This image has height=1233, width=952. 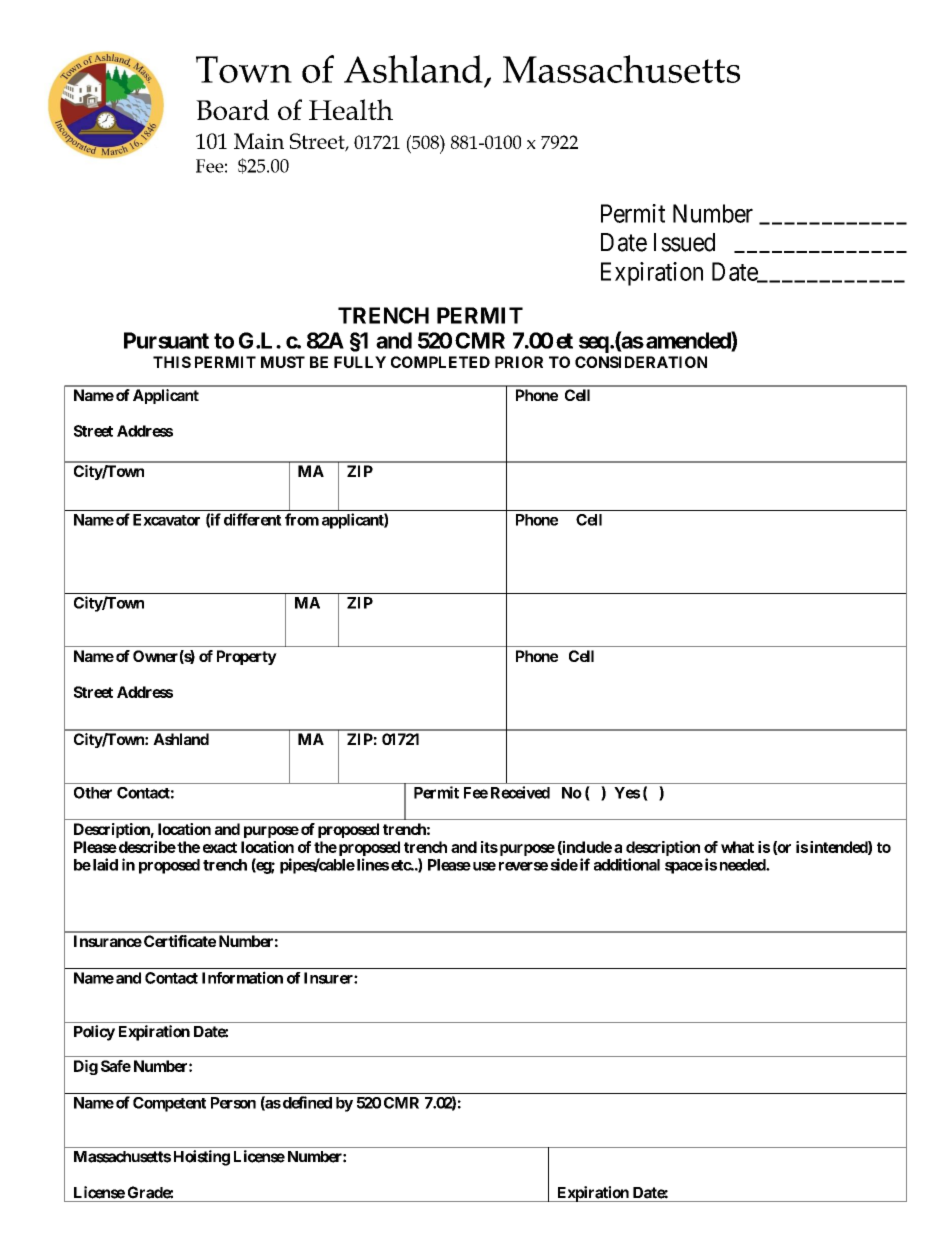 What do you see at coordinates (232, 109) in the image?
I see `Board` at bounding box center [232, 109].
